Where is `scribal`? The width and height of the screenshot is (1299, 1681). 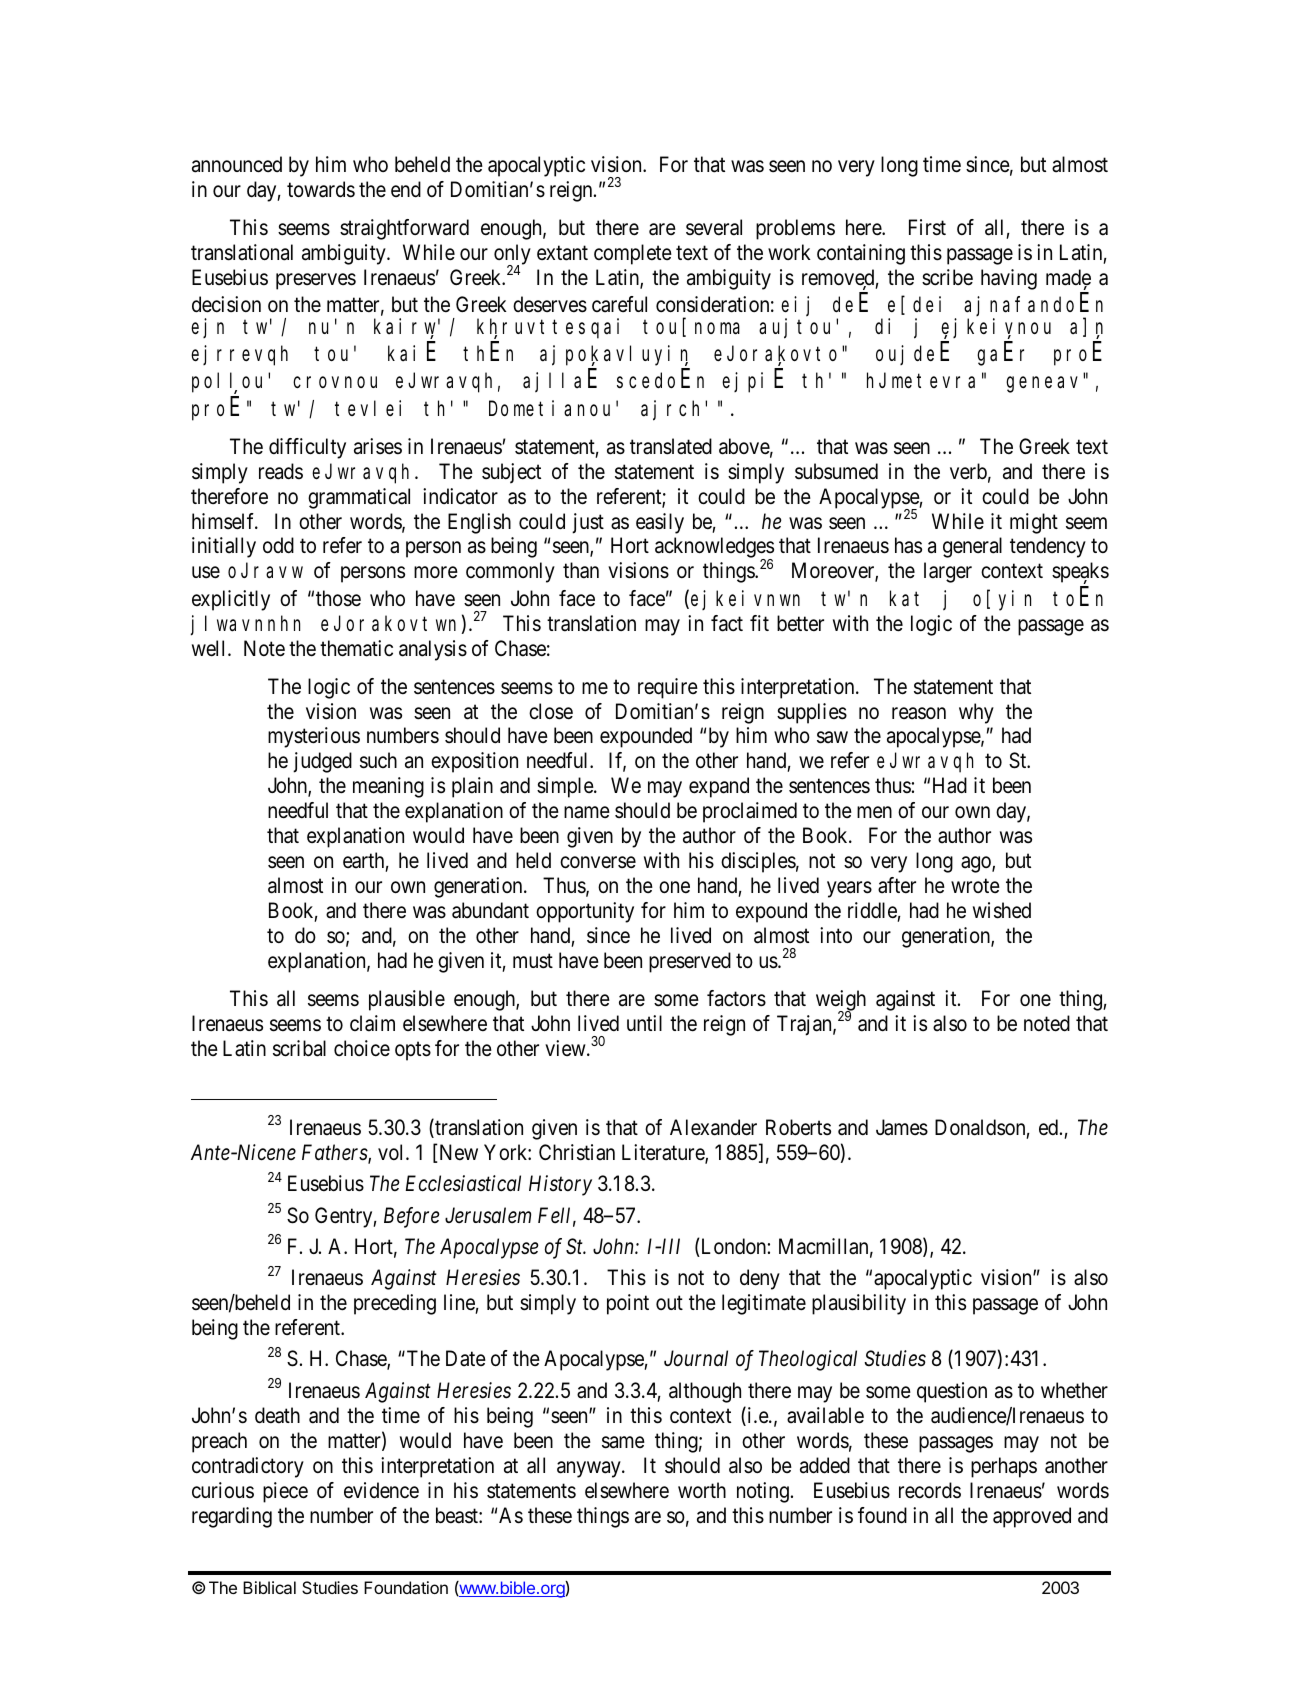 scribal is located at coordinates (299, 1048).
